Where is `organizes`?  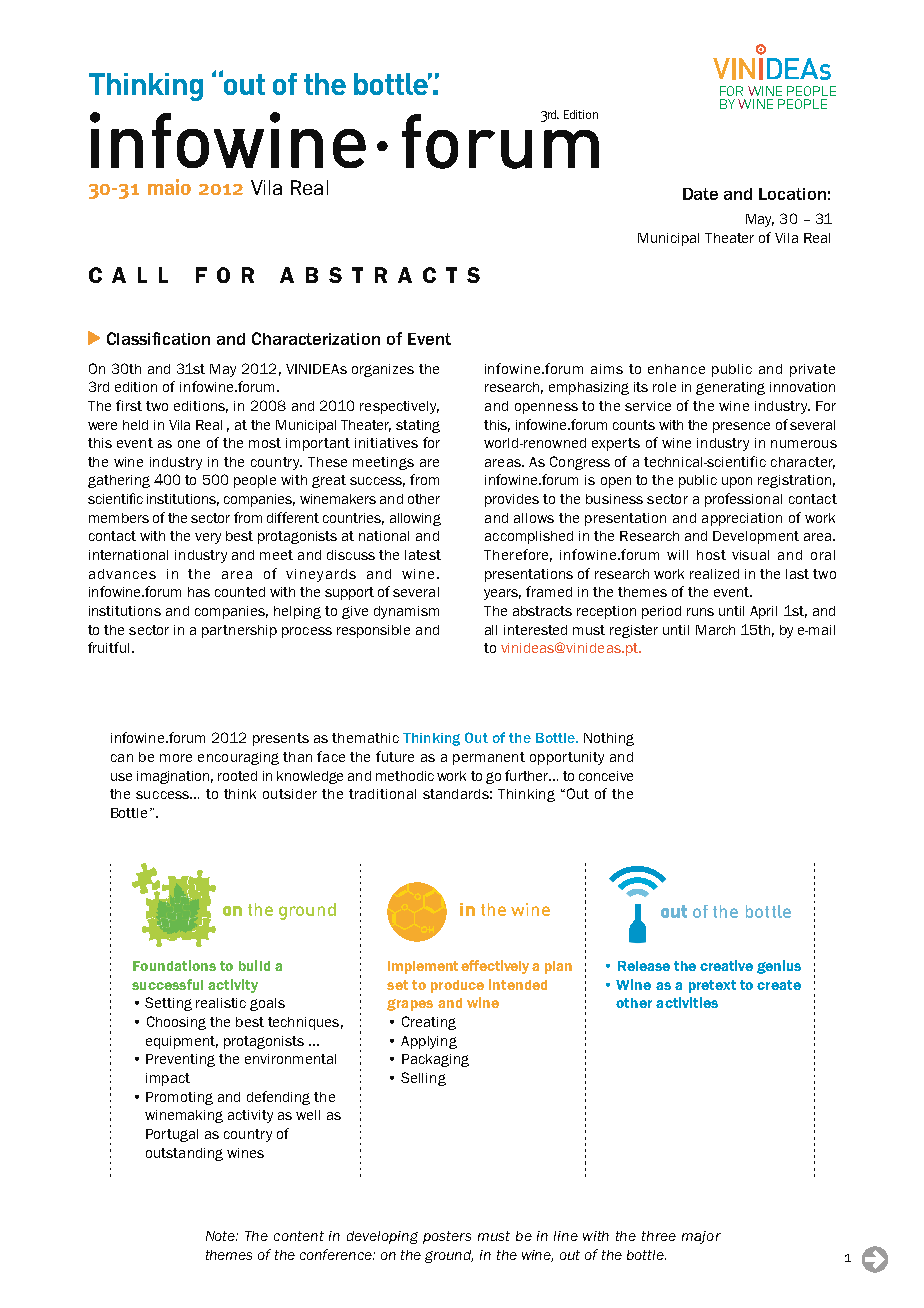
organizes is located at coordinates (383, 370).
